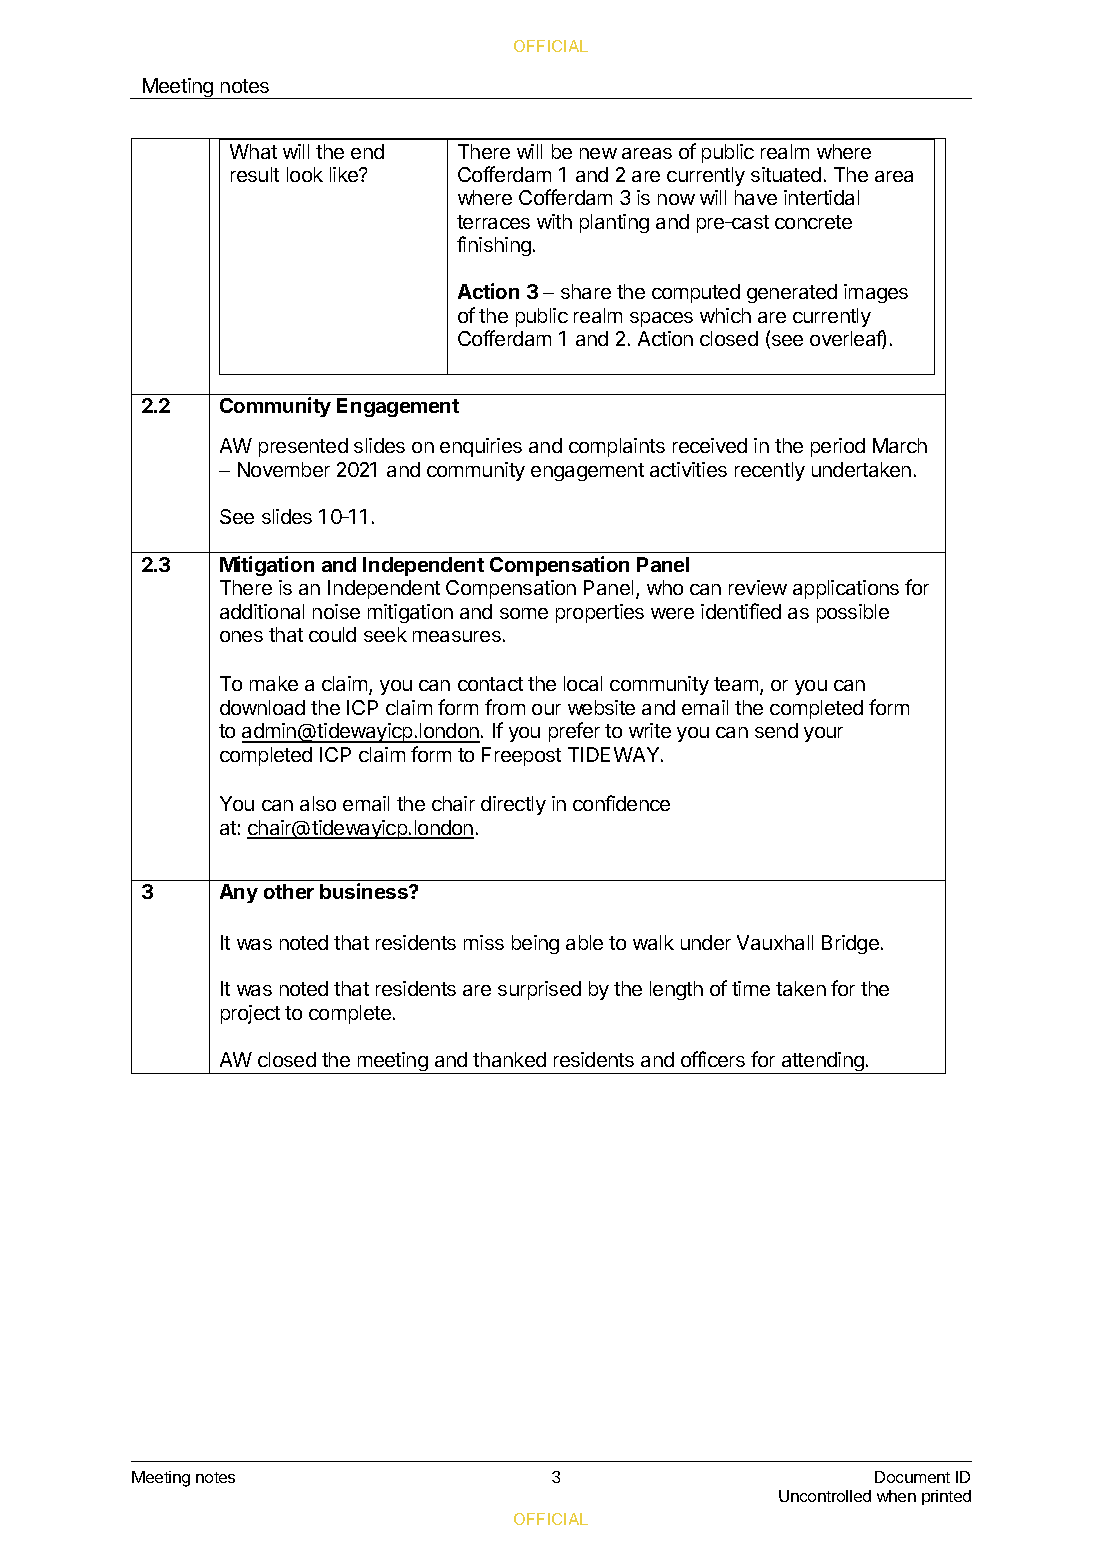 The width and height of the screenshot is (1103, 1560). I want to click on intertidal, so click(821, 197).
